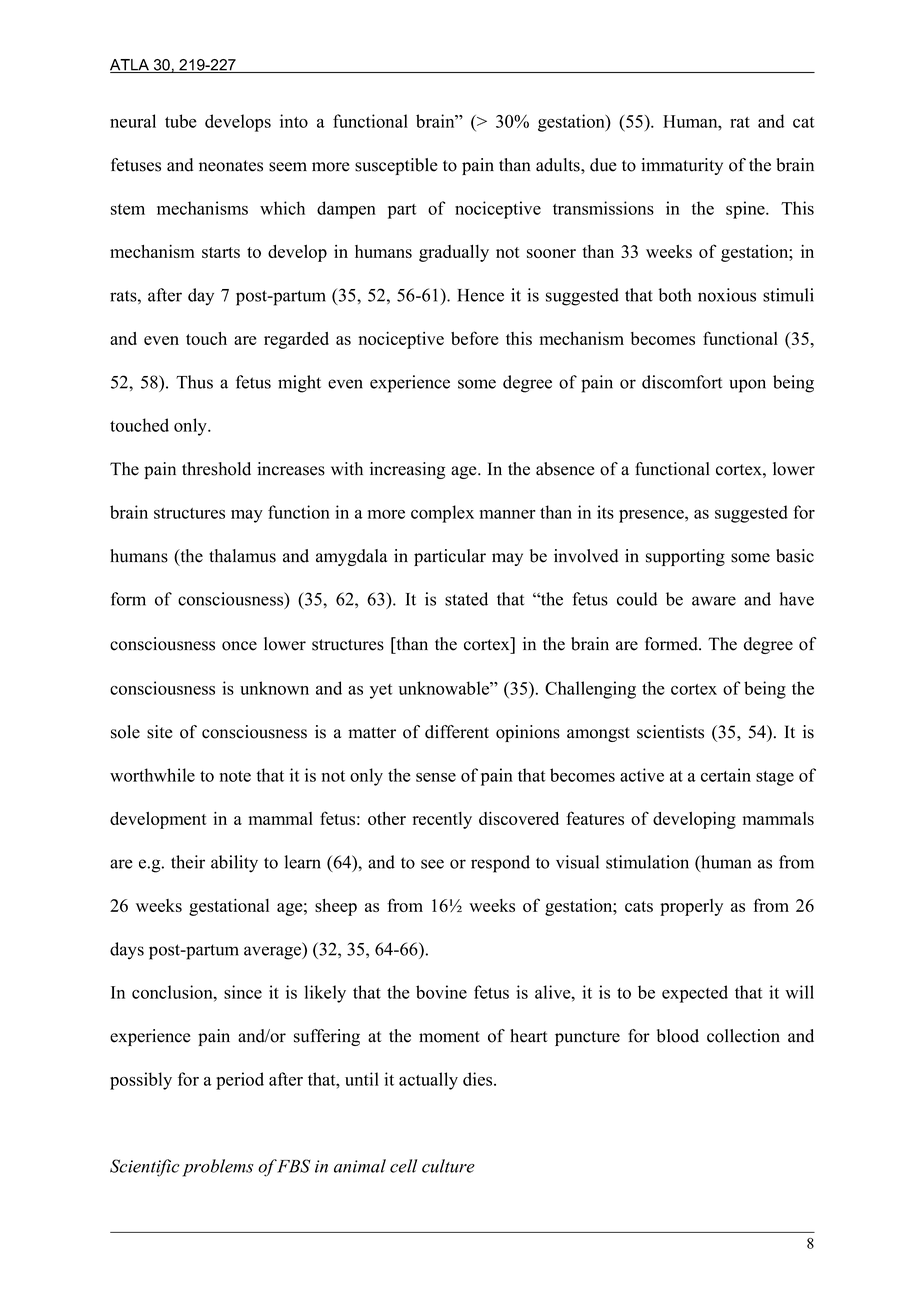  I want to click on immaturity, so click(682, 166).
